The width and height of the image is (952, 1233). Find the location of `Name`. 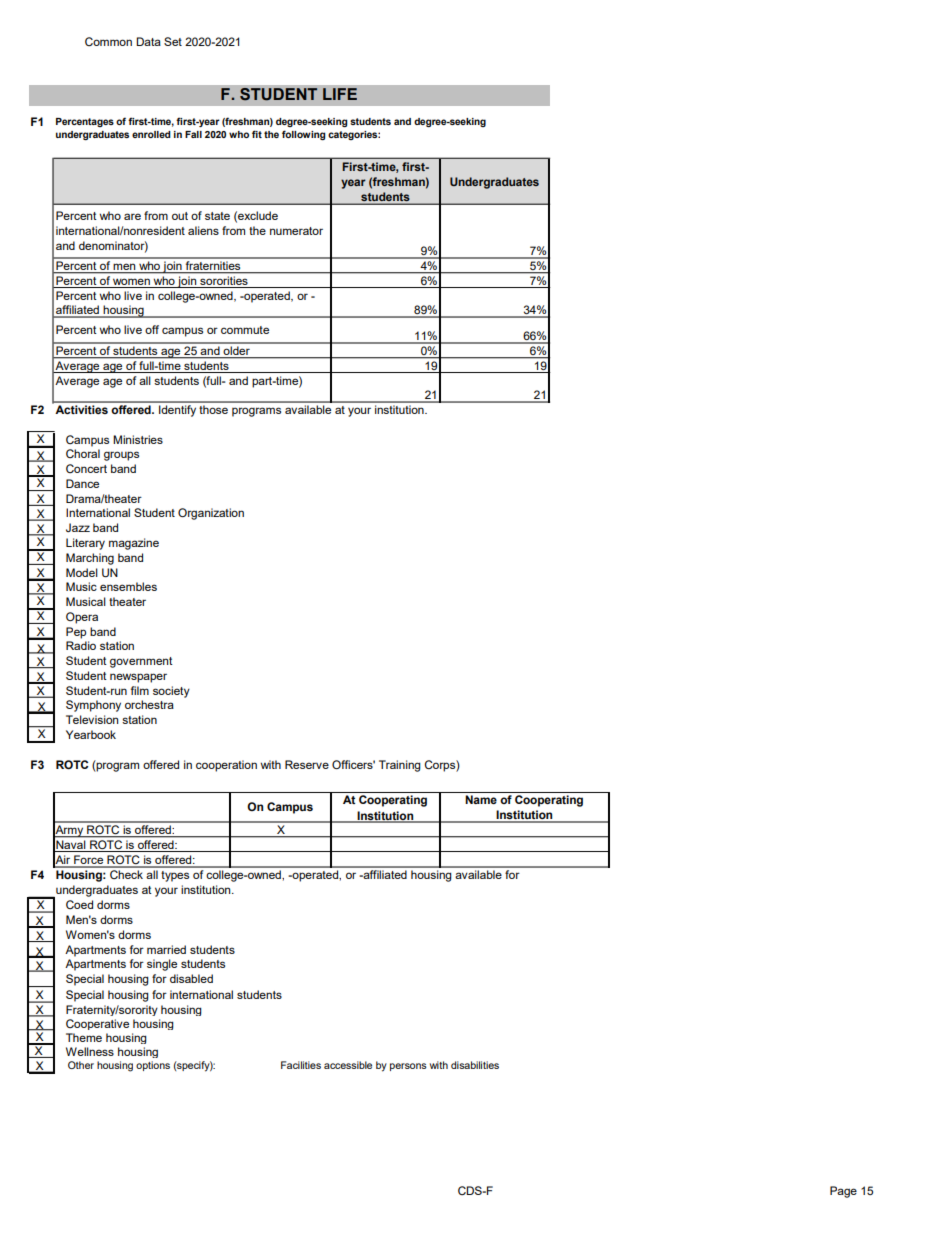

Name is located at coordinates (481, 799).
